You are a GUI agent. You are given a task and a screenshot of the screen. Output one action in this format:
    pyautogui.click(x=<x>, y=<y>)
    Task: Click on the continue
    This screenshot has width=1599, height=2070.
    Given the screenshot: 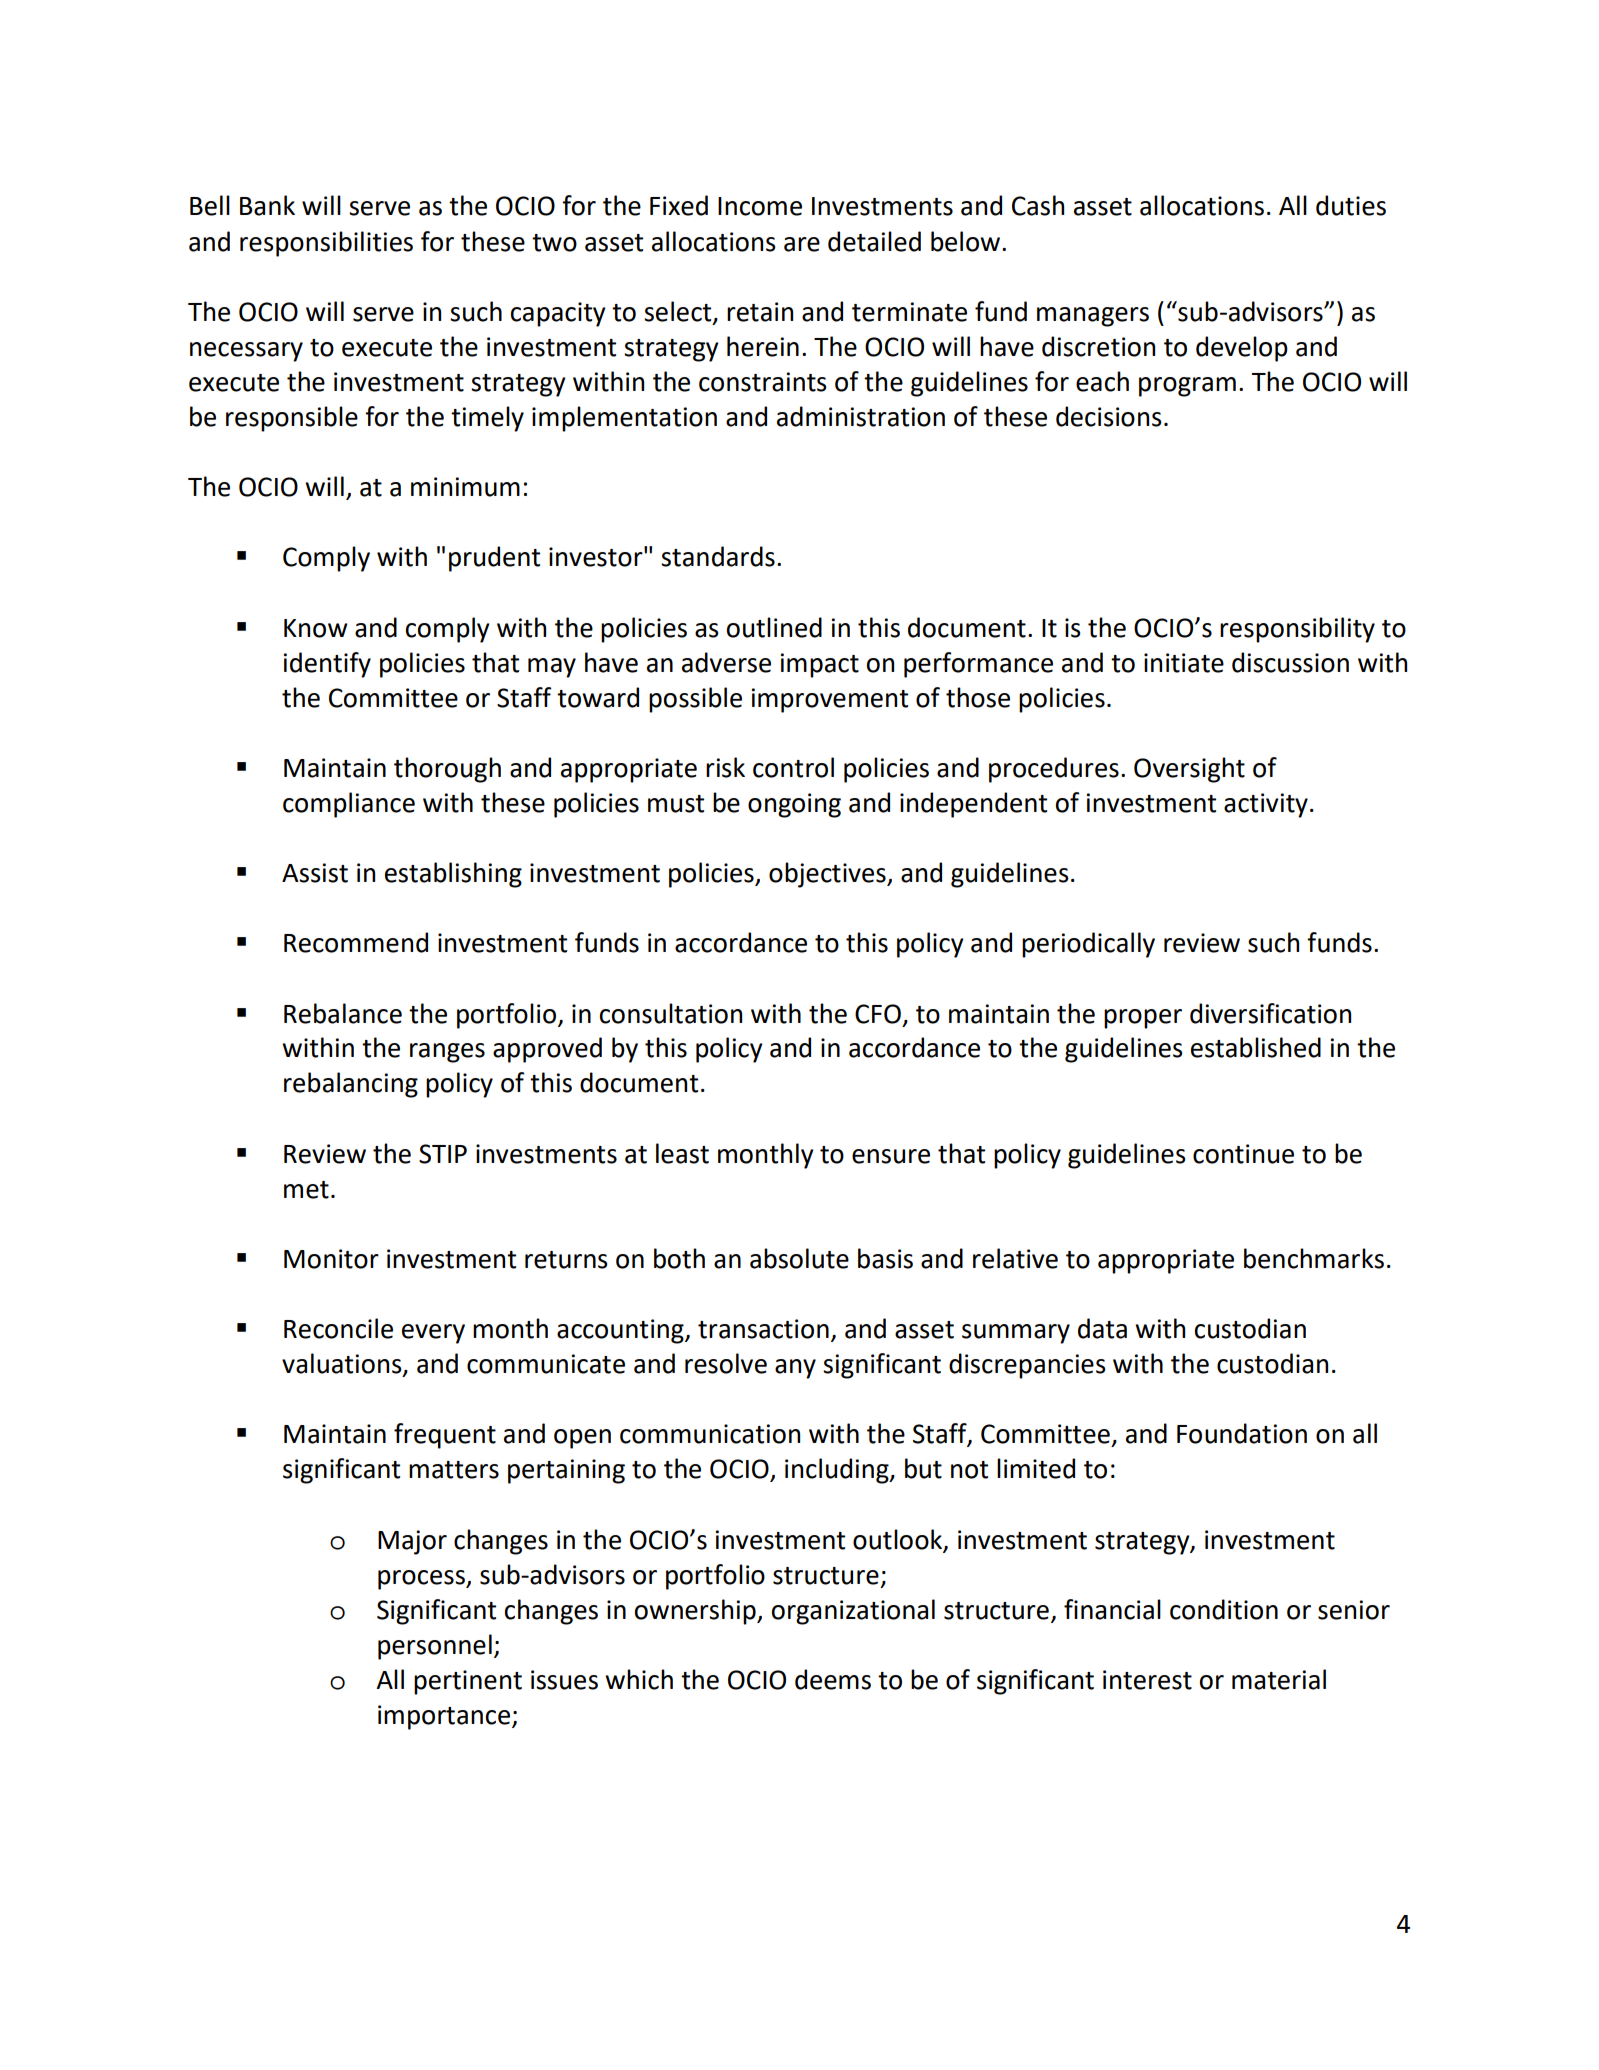 What is the action you would take?
    pyautogui.click(x=1243, y=1154)
